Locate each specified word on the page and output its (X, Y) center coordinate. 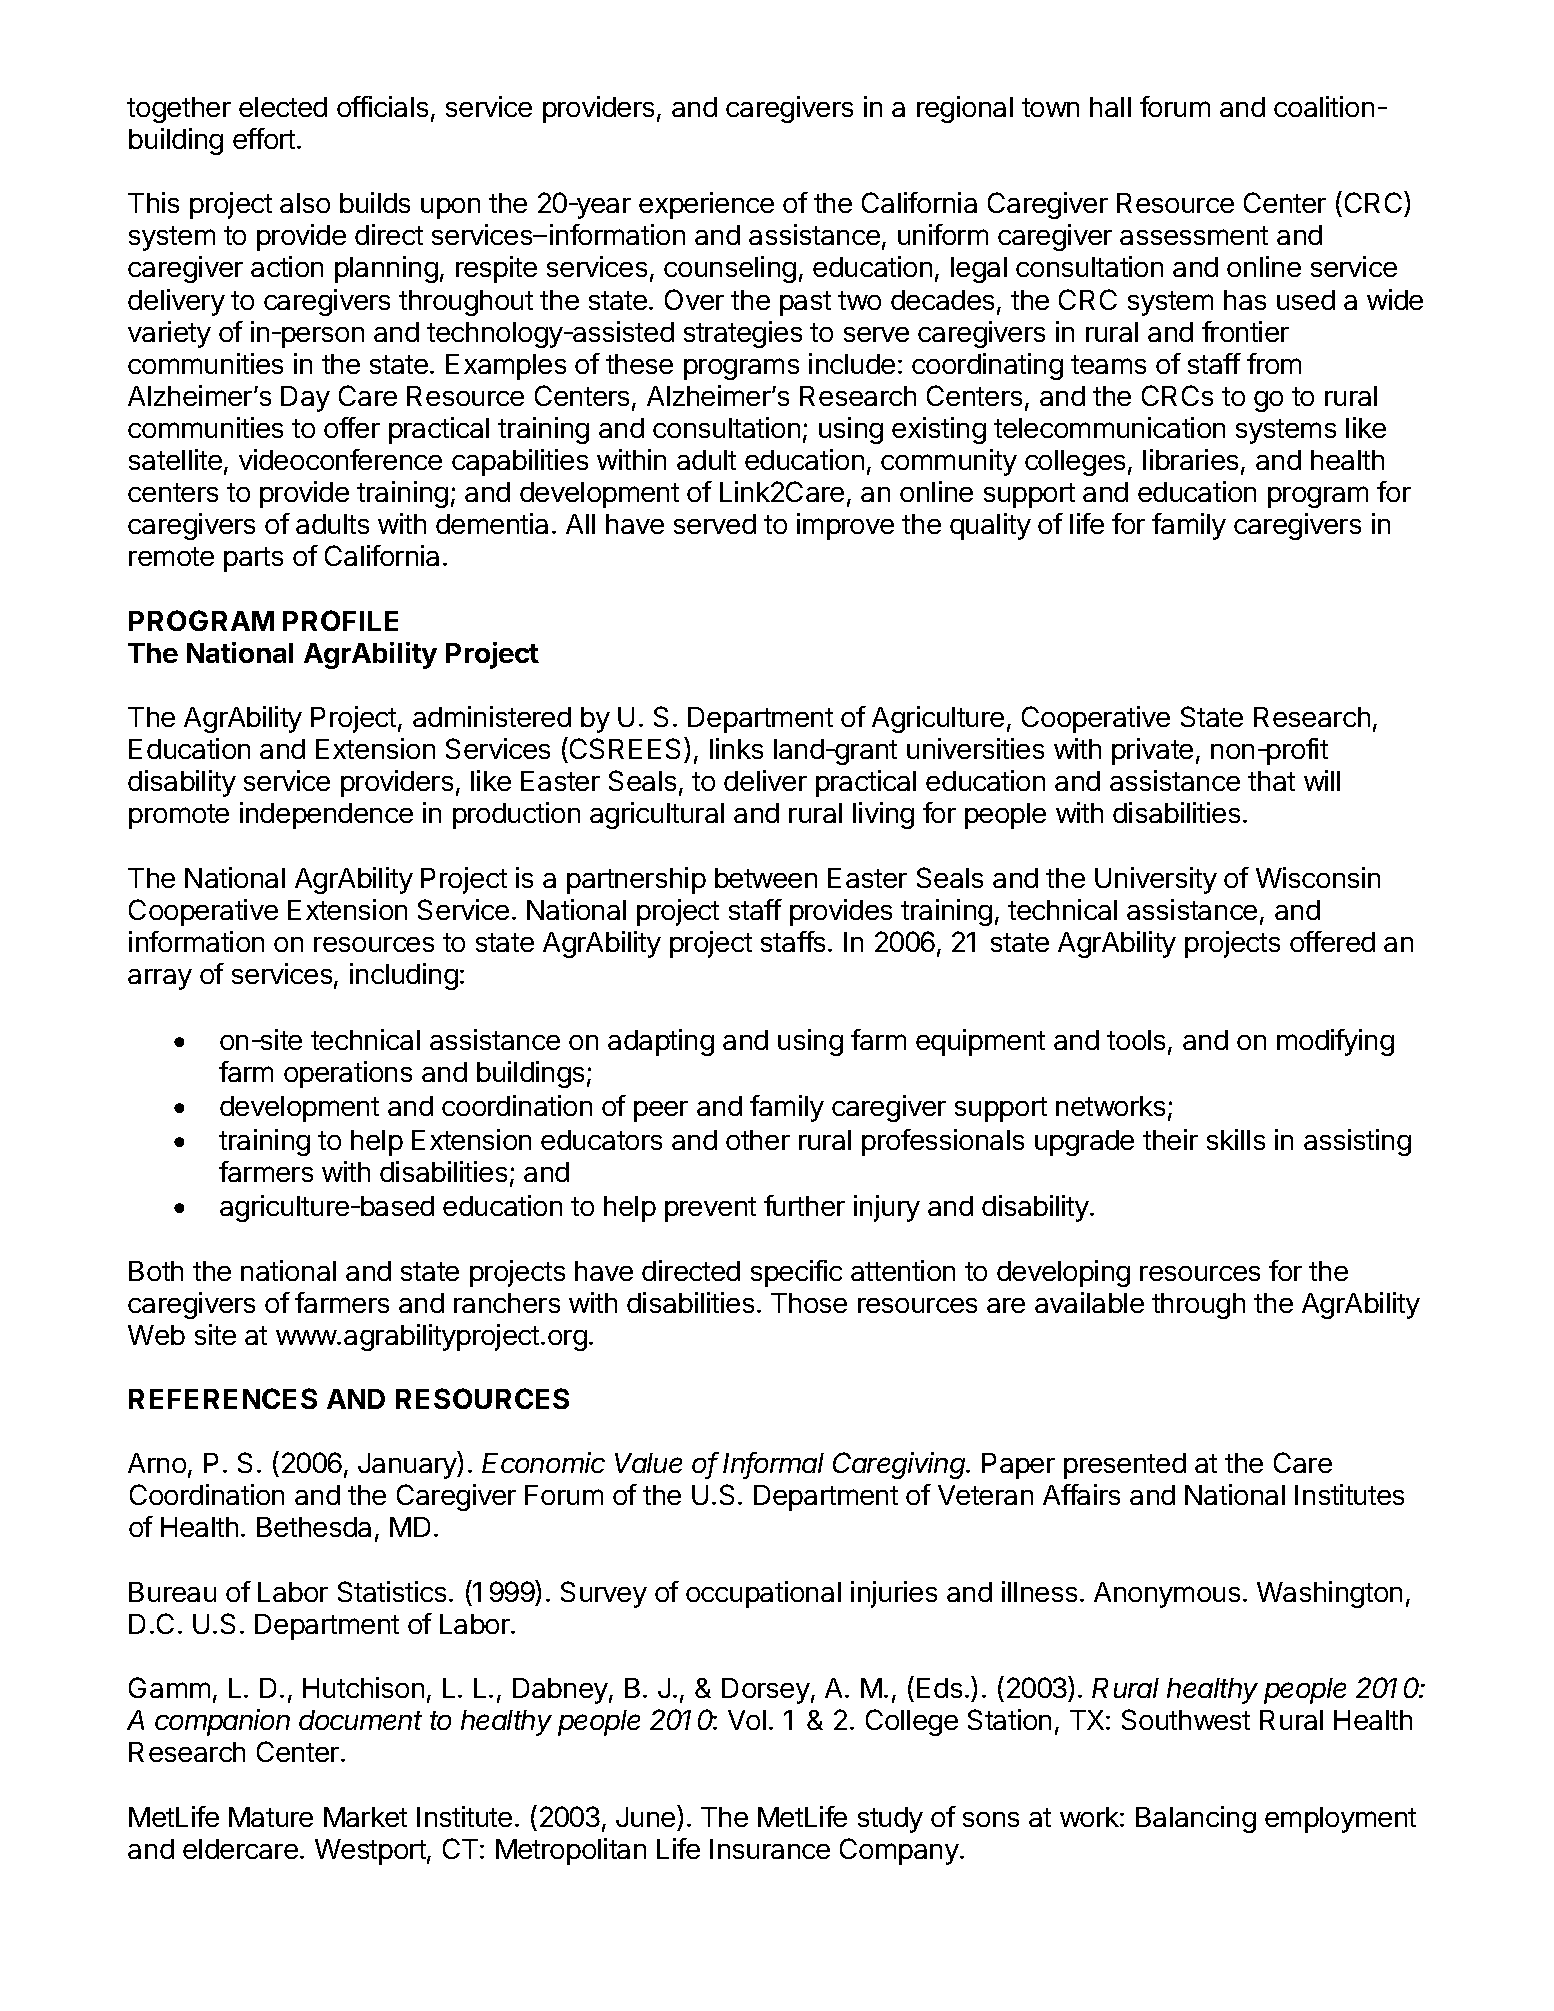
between (766, 878)
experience (706, 205)
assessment (1194, 235)
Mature (271, 1817)
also (305, 203)
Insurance (770, 1849)
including (404, 976)
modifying (1335, 1042)
